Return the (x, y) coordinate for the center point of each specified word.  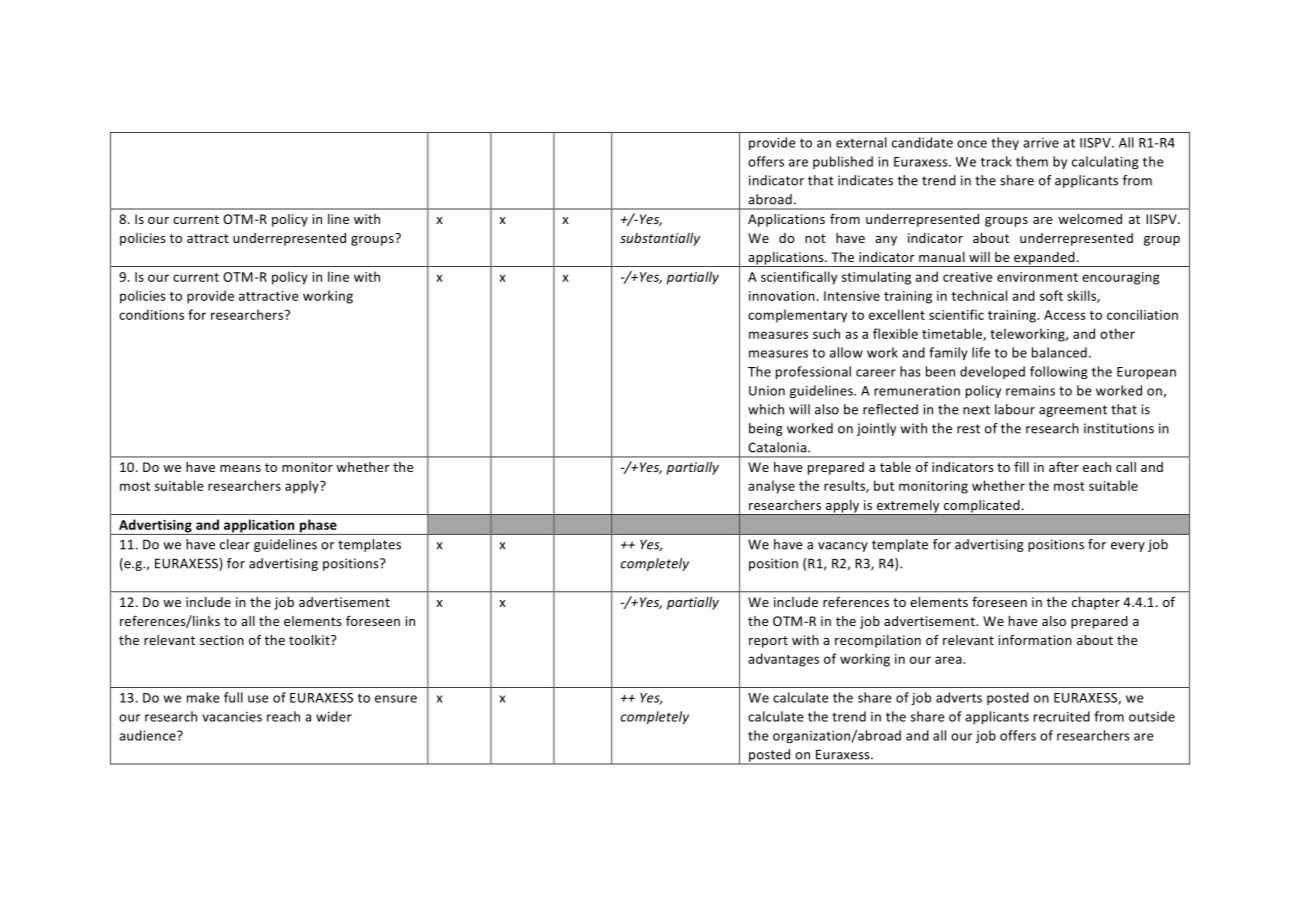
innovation (782, 296)
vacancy (843, 547)
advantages (783, 660)
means (240, 468)
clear (235, 544)
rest (968, 429)
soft (1051, 295)
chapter (1096, 603)
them (1032, 161)
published (843, 162)
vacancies (232, 717)
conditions (151, 314)
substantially (660, 239)
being (766, 429)
